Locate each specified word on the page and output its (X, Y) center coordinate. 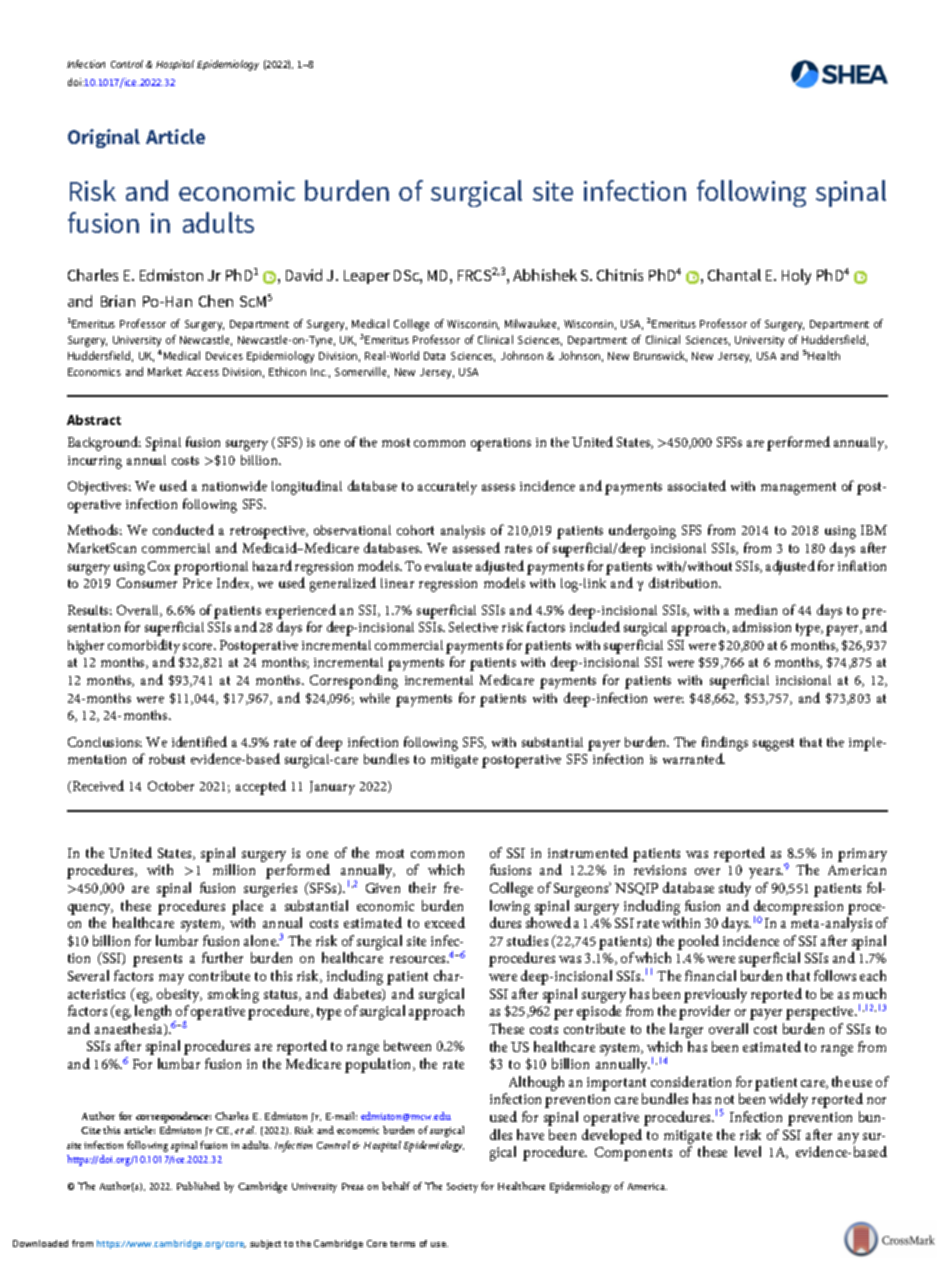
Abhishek (545, 275)
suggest (773, 744)
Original (104, 138)
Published (198, 1186)
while (375, 698)
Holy (796, 277)
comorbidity (144, 648)
